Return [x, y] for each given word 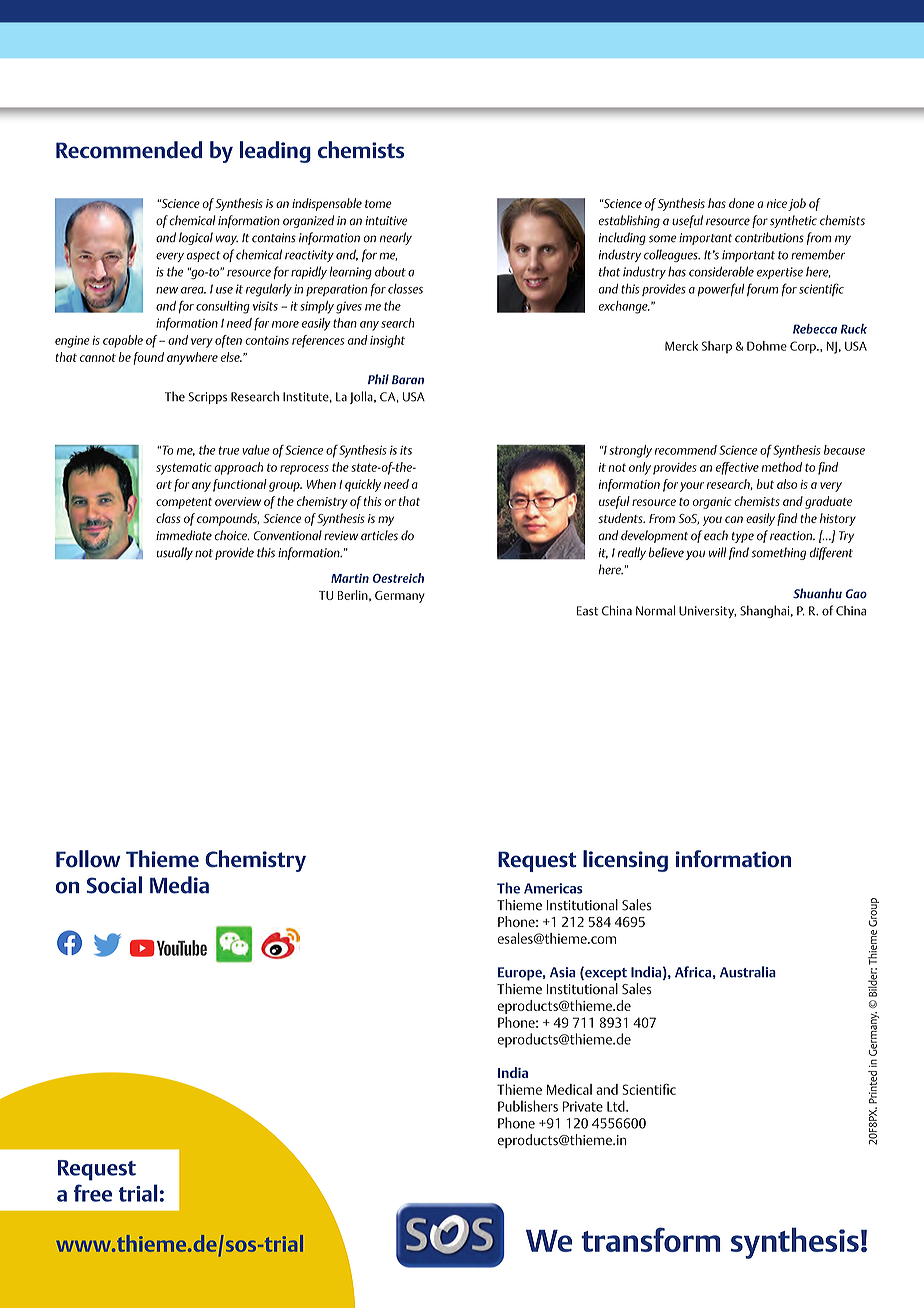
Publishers [528, 1106]
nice [777, 203]
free [93, 1193]
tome [378, 204]
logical [196, 238]
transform [651, 1239]
